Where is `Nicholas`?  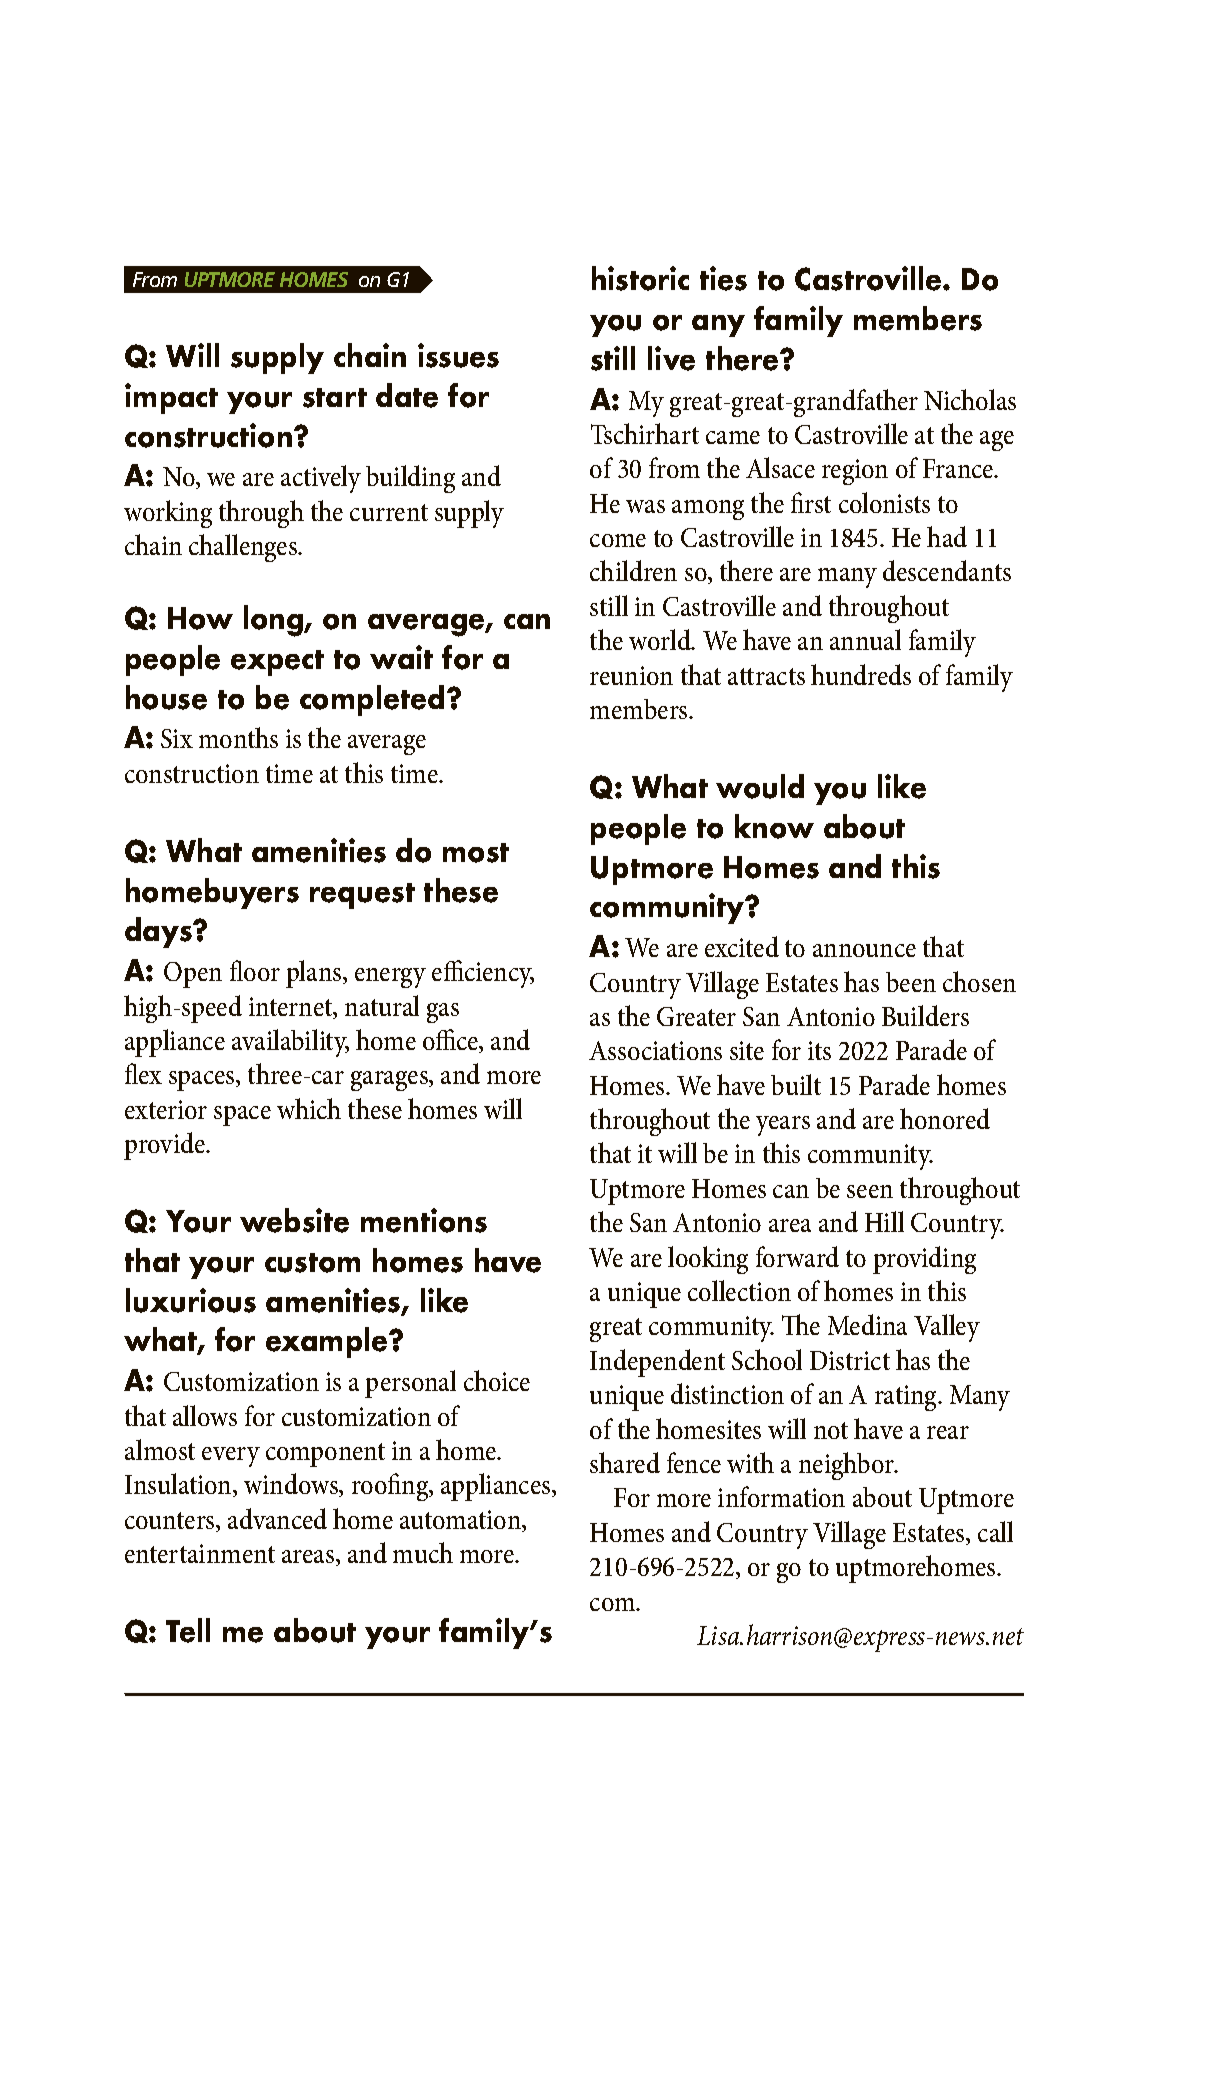 Nicholas is located at coordinates (970, 399).
